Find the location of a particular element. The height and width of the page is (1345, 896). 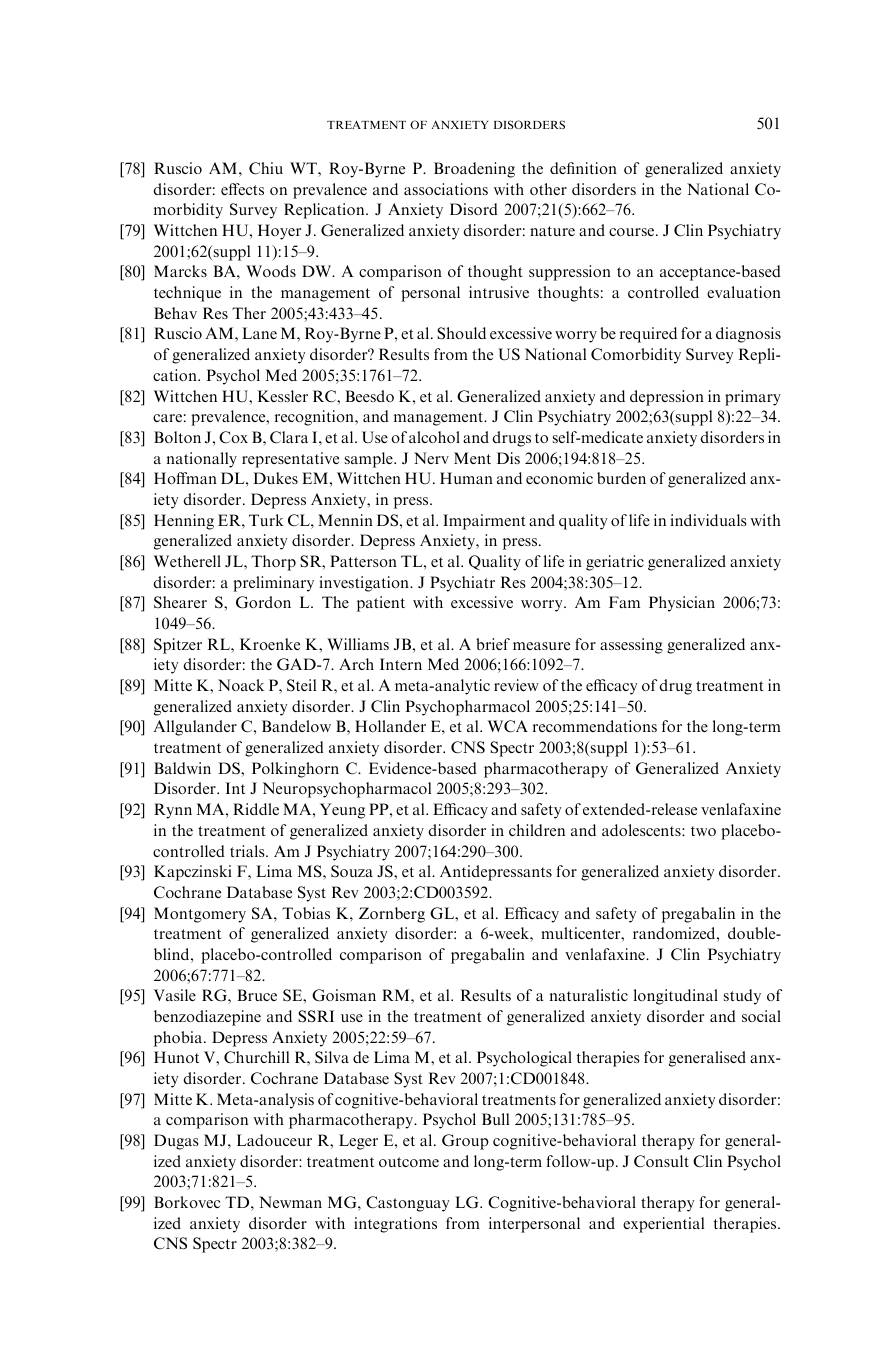

Group is located at coordinates (465, 1142).
